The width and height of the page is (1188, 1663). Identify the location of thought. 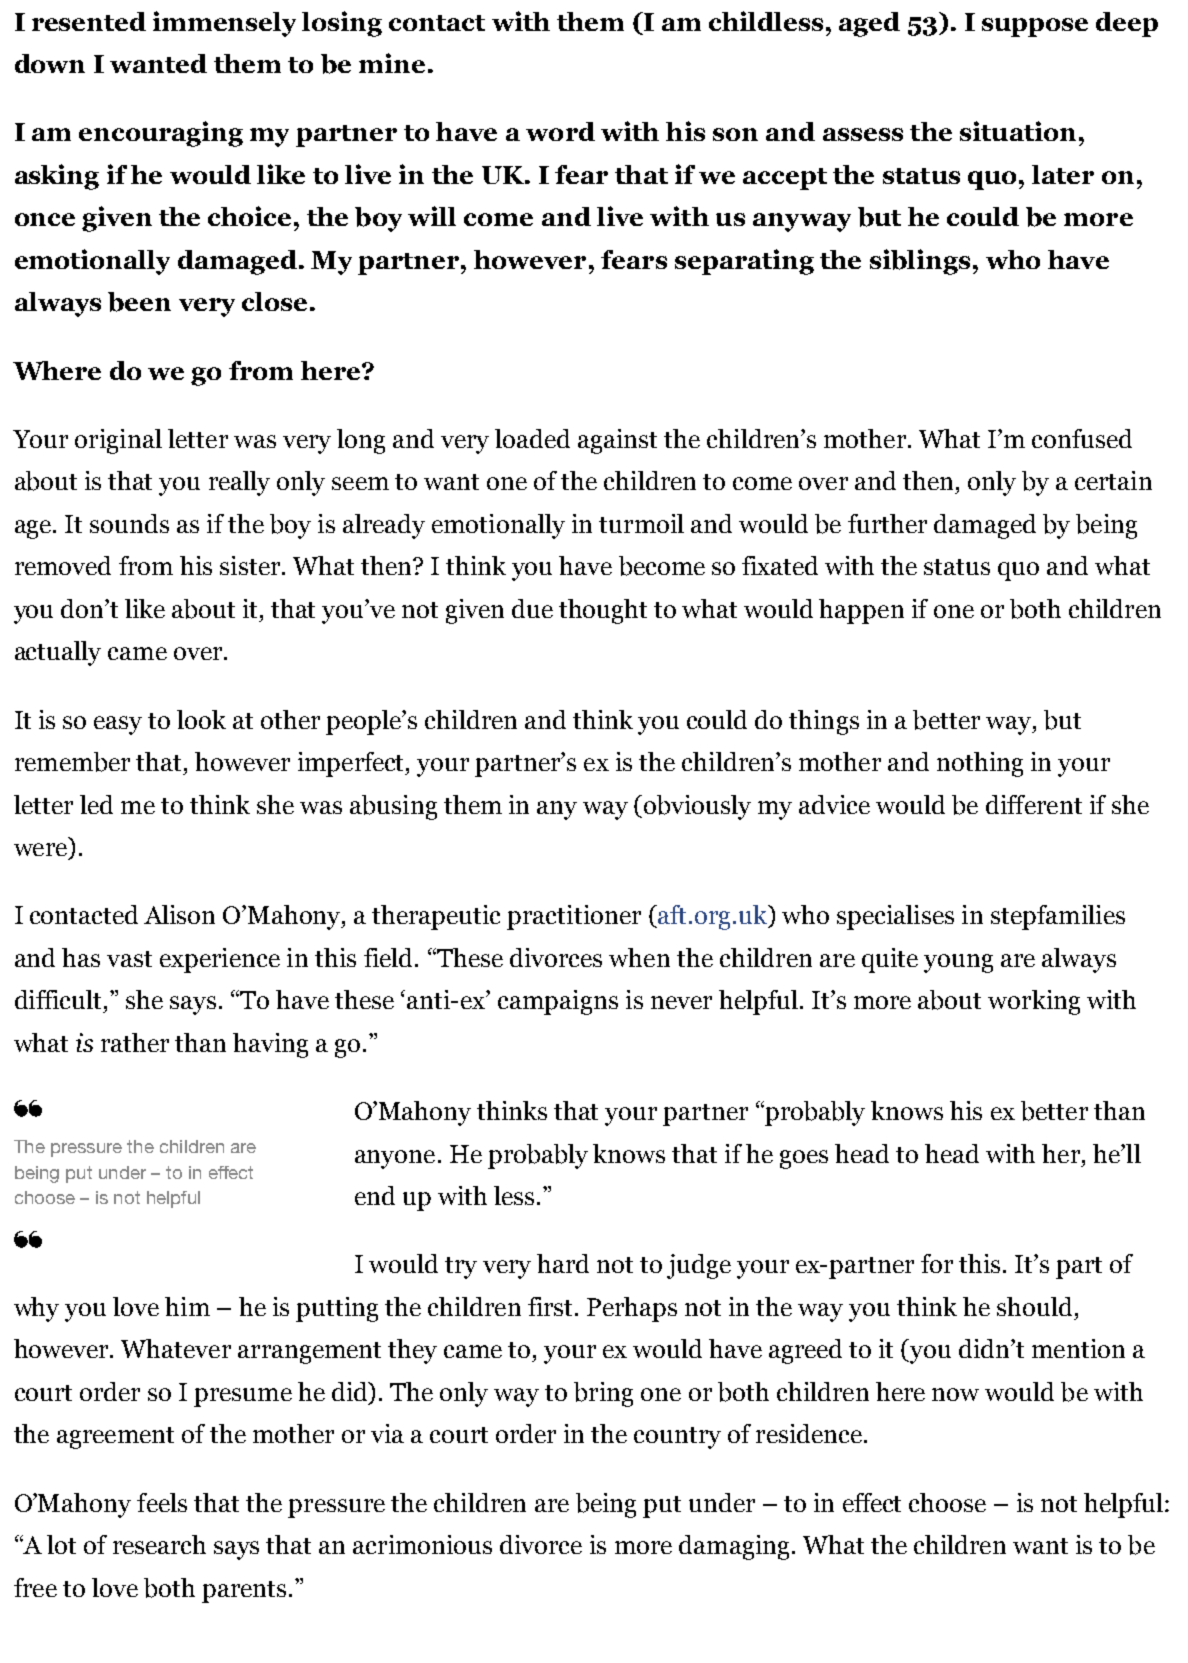
(603, 611).
